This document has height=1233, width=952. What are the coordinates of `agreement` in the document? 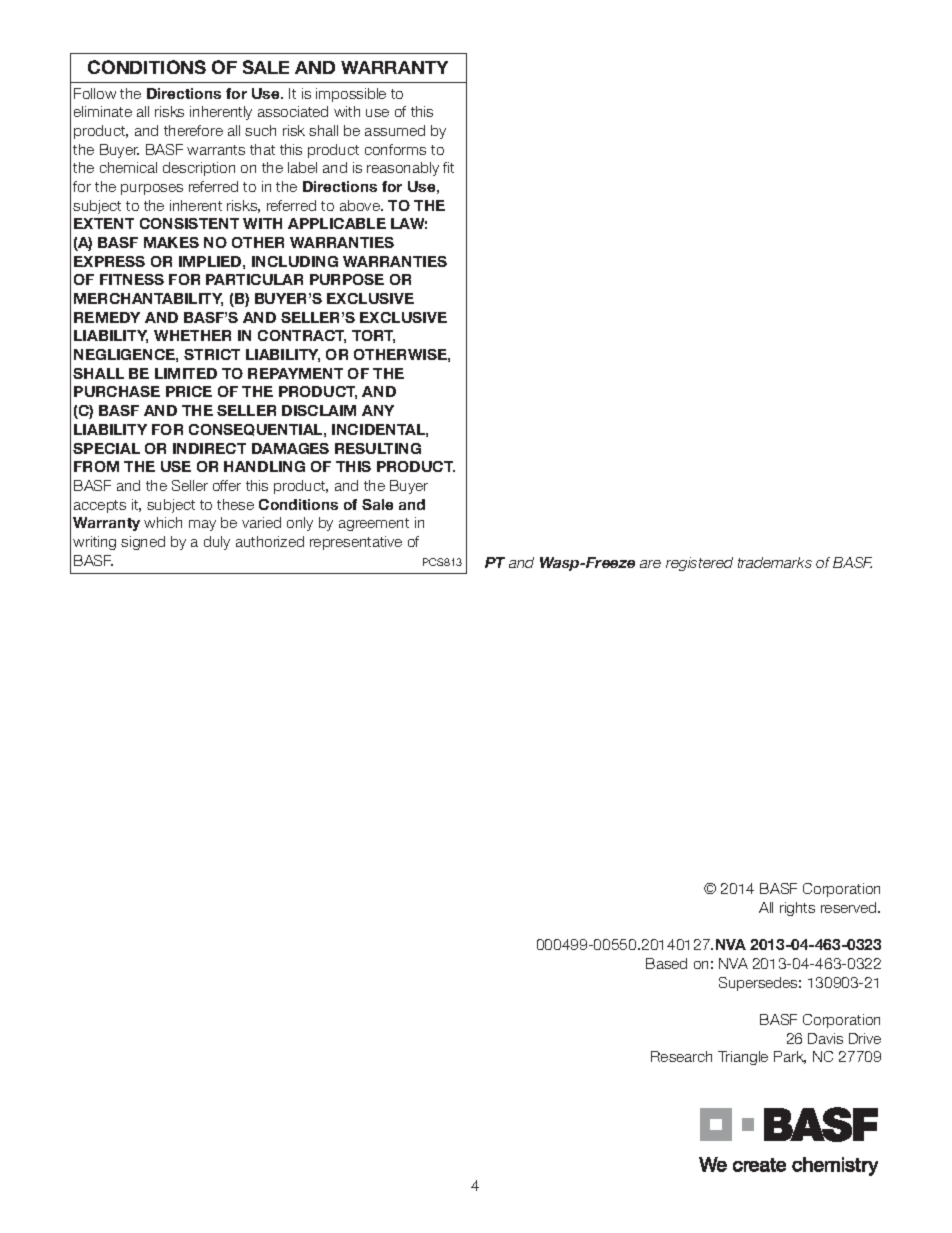 It's located at (374, 524).
